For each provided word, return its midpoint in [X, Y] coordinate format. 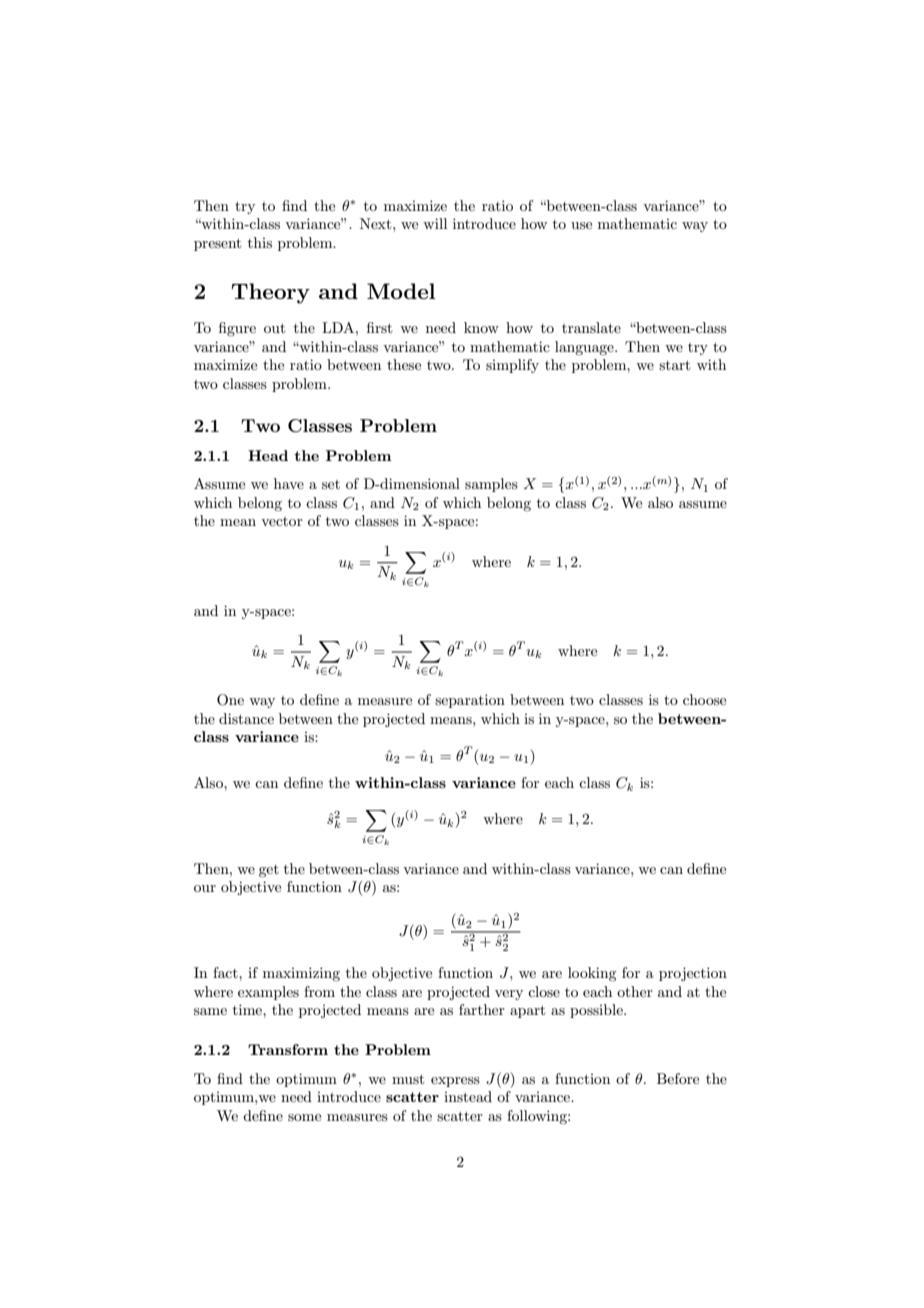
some [304, 1117]
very [509, 995]
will [435, 223]
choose [704, 699]
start [674, 365]
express [455, 1082]
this [260, 242]
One [230, 700]
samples [491, 485]
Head [268, 455]
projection [693, 974]
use [581, 225]
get [269, 871]
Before [678, 1078]
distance [246, 718]
